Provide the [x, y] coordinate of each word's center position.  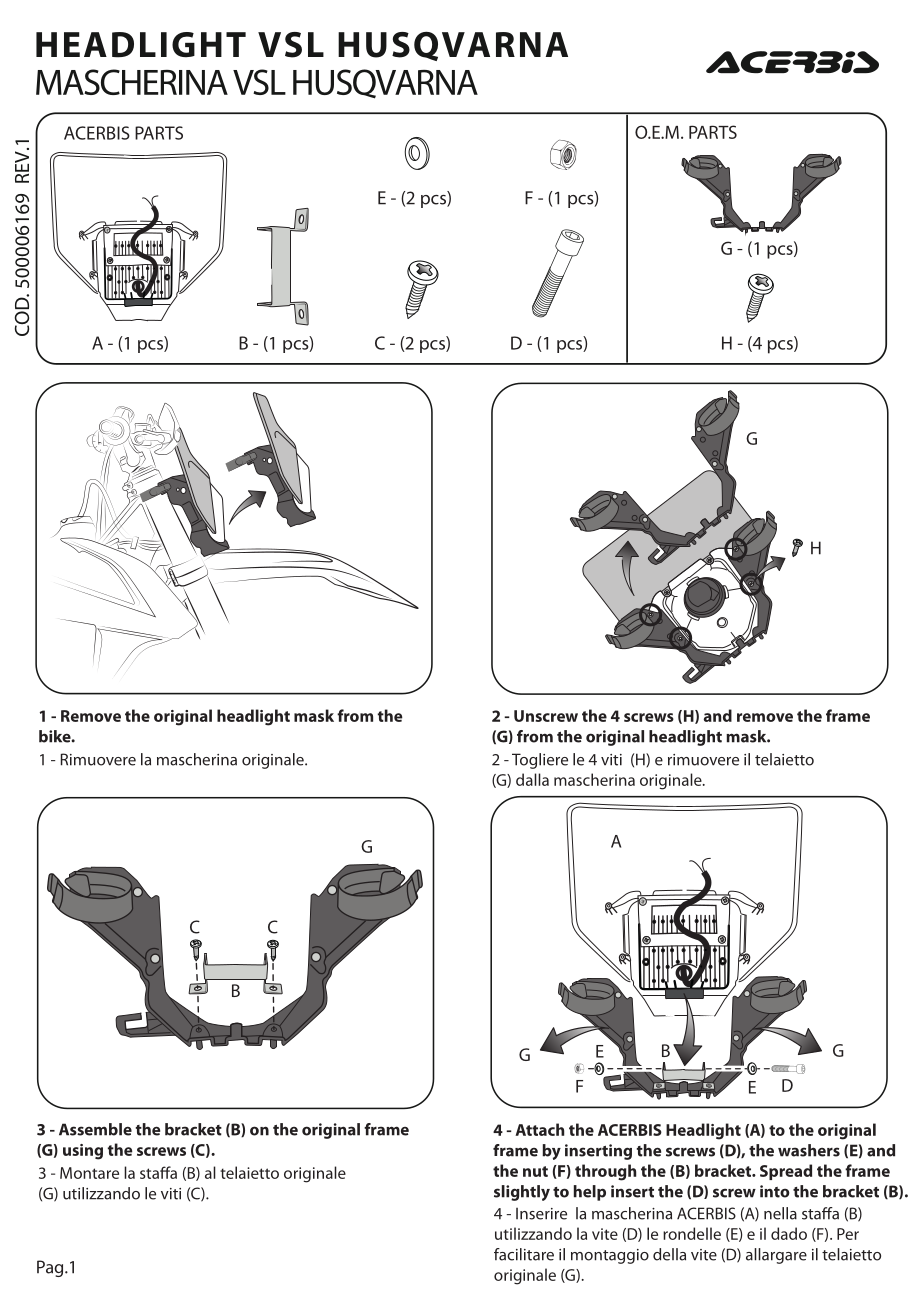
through [605, 1172]
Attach [539, 1129]
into [774, 1191]
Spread [786, 1172]
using [83, 1152]
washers [809, 1150]
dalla [532, 779]
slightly [522, 1193]
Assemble [95, 1129]
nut [535, 1171]
